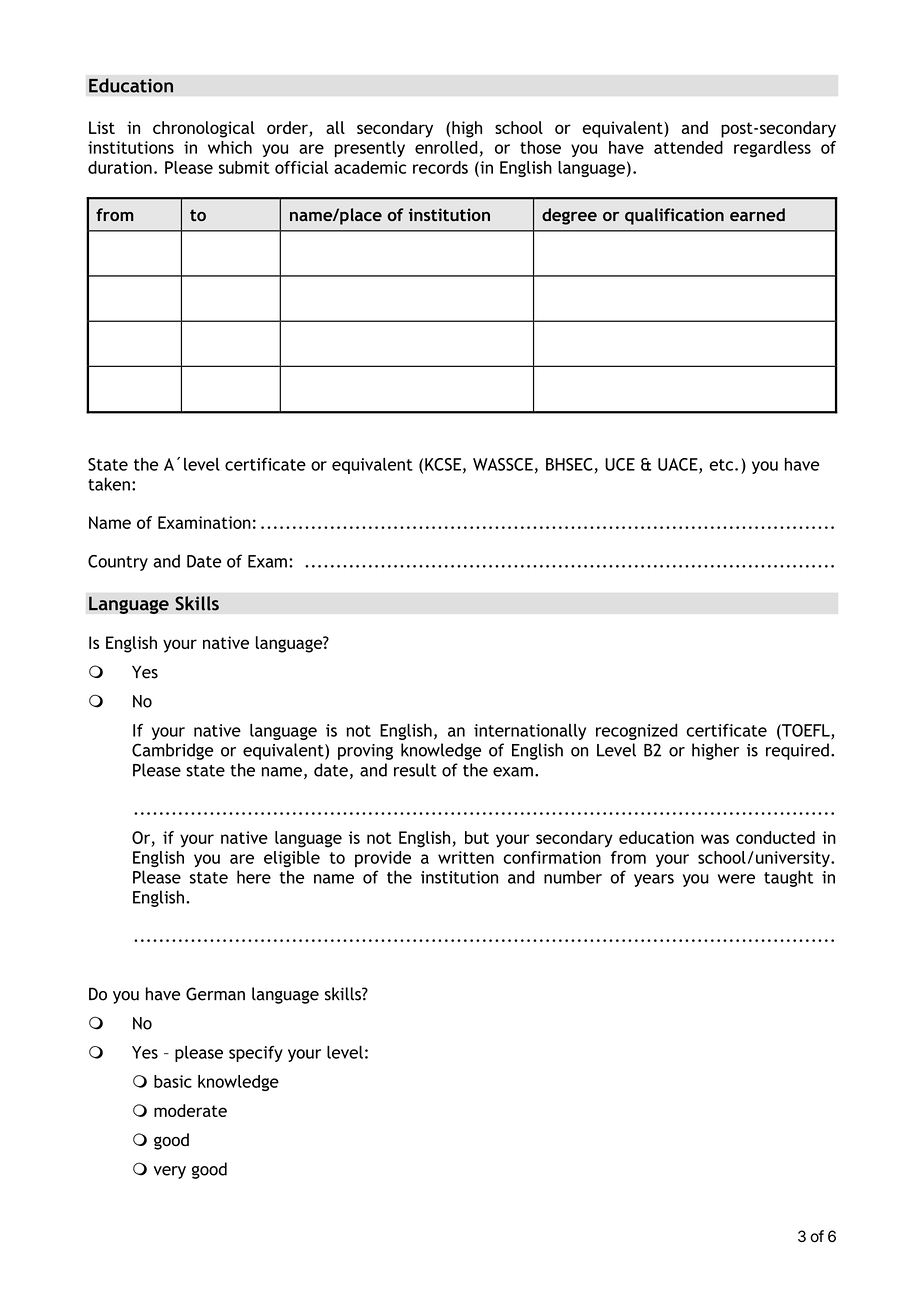 This screenshot has height=1308, width=924. I want to click on attended, so click(688, 147).
